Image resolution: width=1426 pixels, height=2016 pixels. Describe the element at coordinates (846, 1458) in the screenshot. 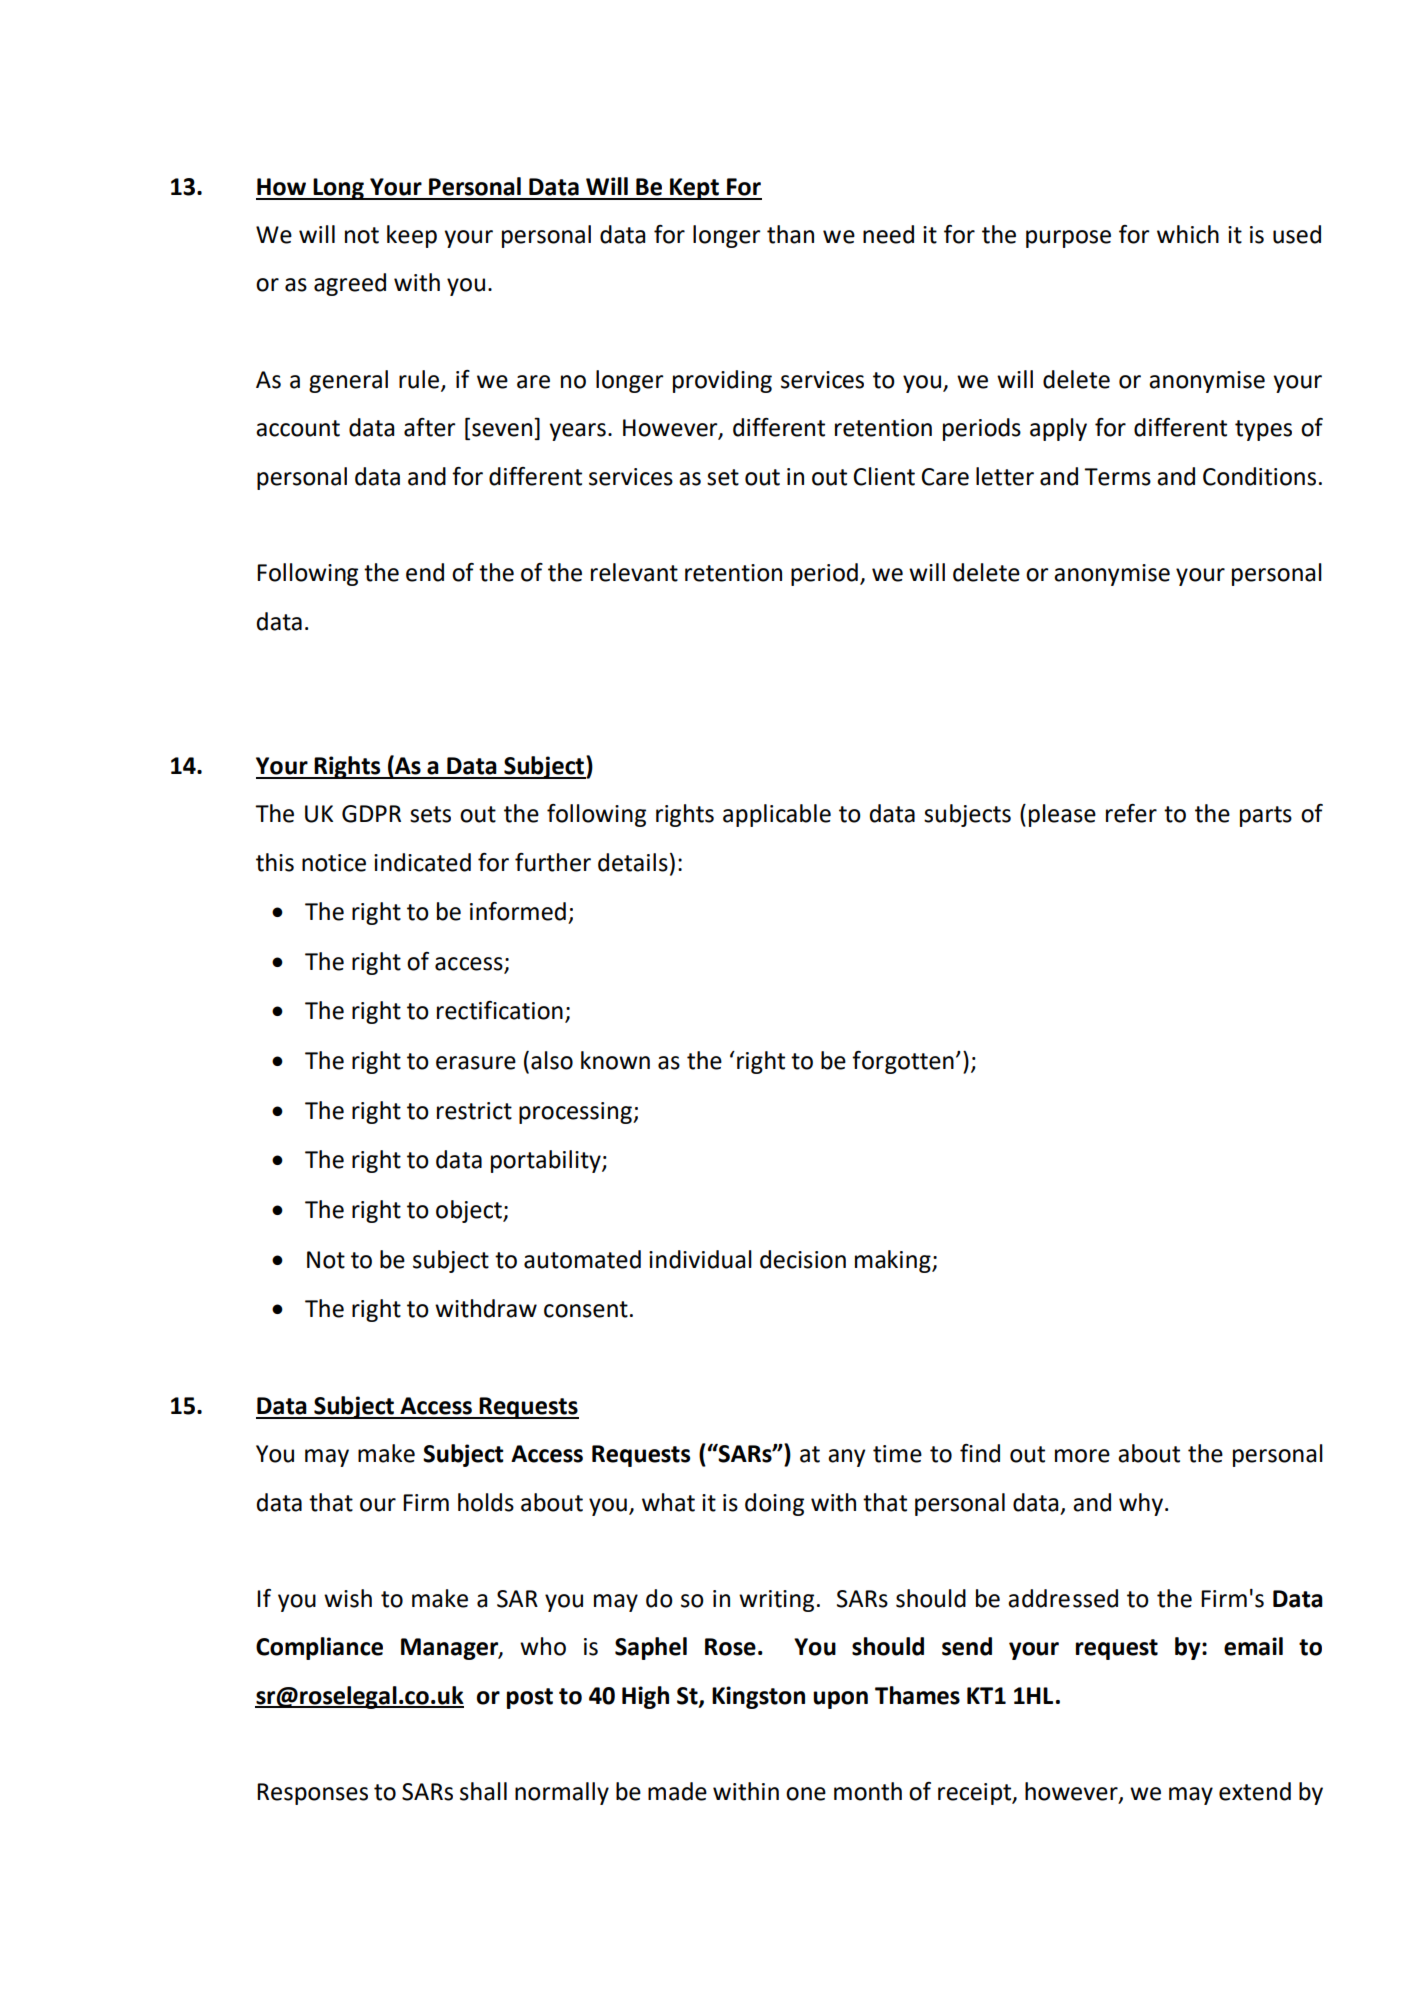

I see `any` at that location.
